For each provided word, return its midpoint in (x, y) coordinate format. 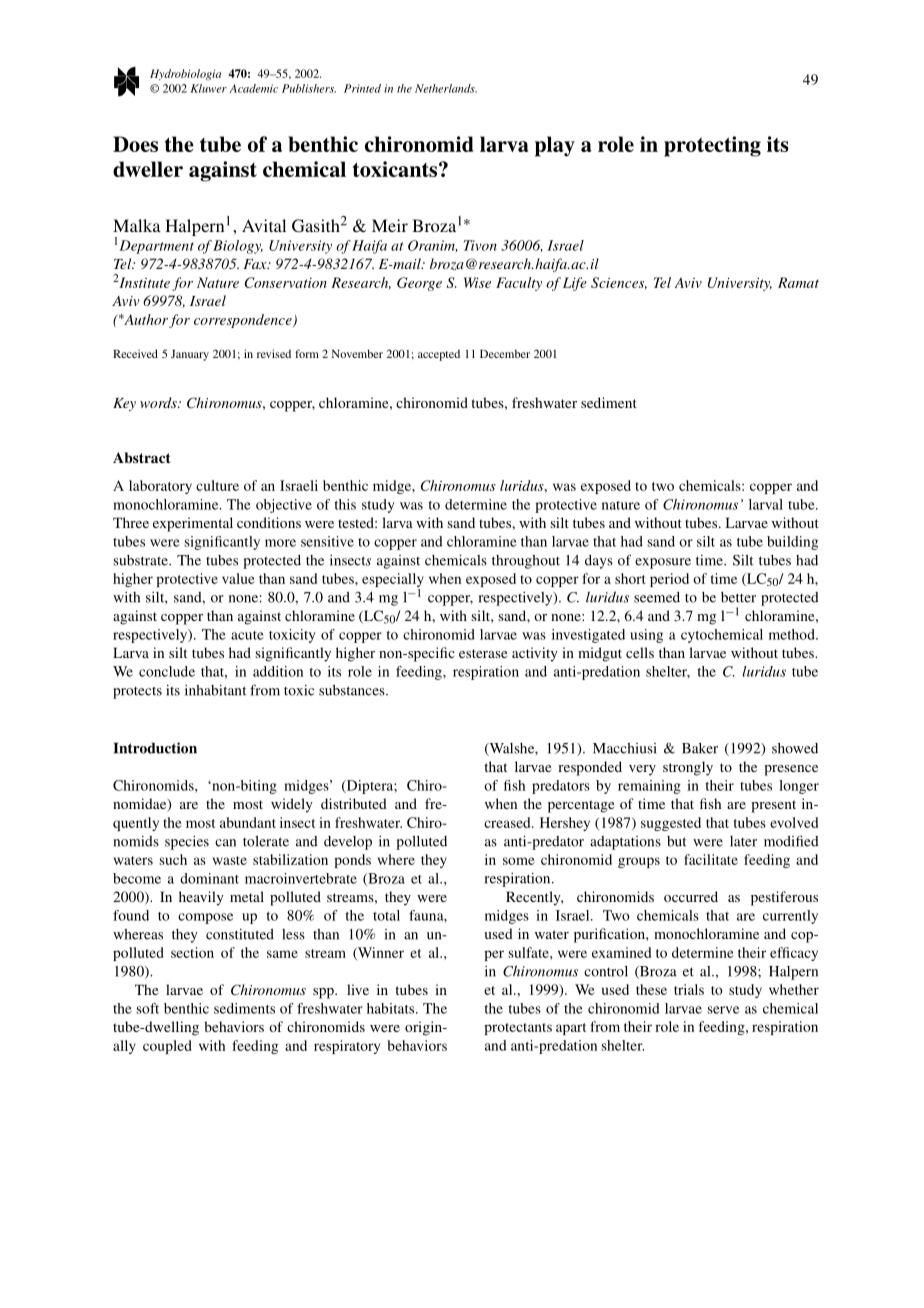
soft (147, 1008)
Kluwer (208, 88)
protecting (712, 146)
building (792, 543)
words (159, 402)
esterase (483, 653)
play (555, 146)
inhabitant (215, 690)
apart (571, 1029)
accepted (439, 355)
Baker (700, 748)
